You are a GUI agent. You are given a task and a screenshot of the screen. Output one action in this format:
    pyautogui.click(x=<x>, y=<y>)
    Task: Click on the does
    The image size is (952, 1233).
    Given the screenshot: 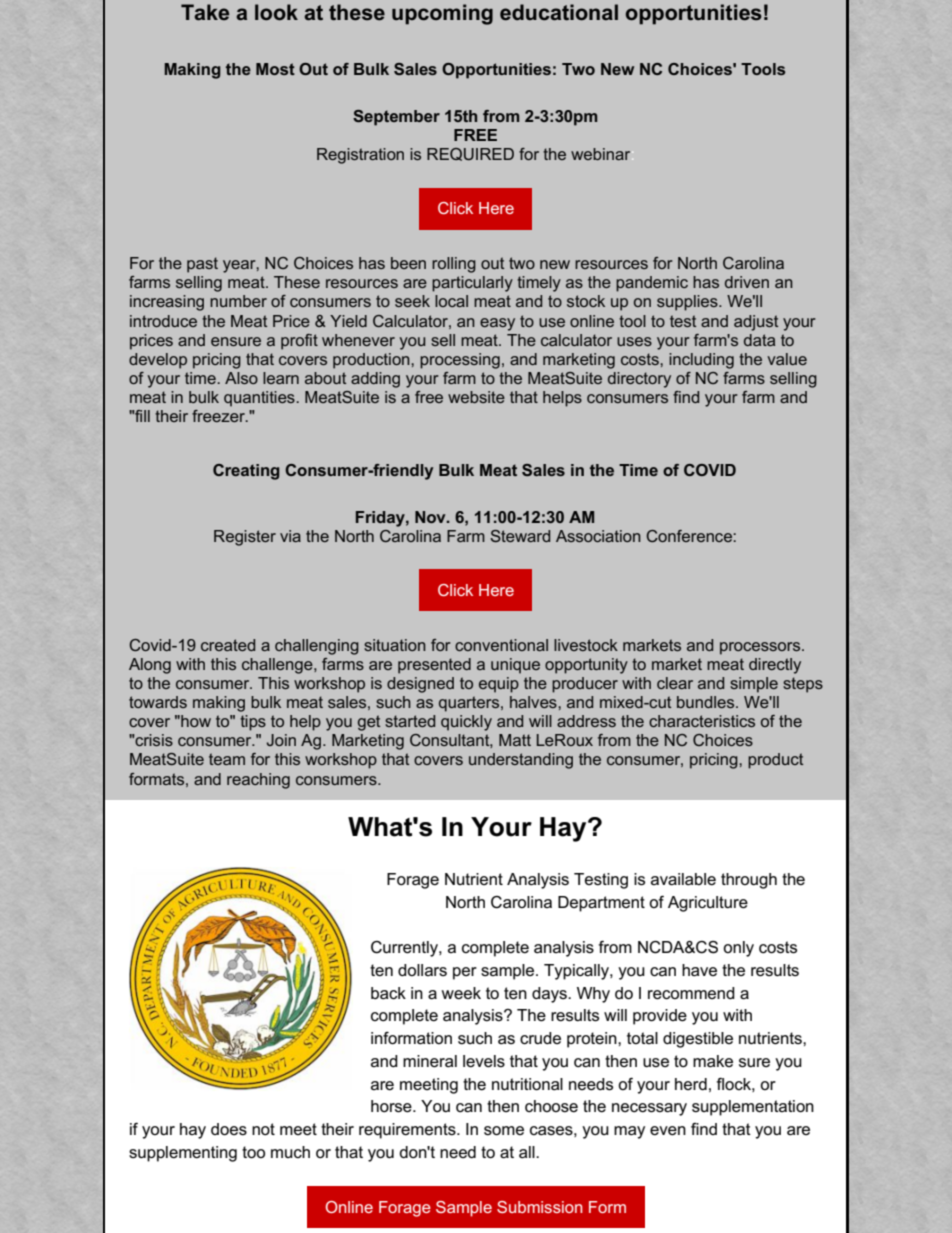 What is the action you would take?
    pyautogui.click(x=229, y=1129)
